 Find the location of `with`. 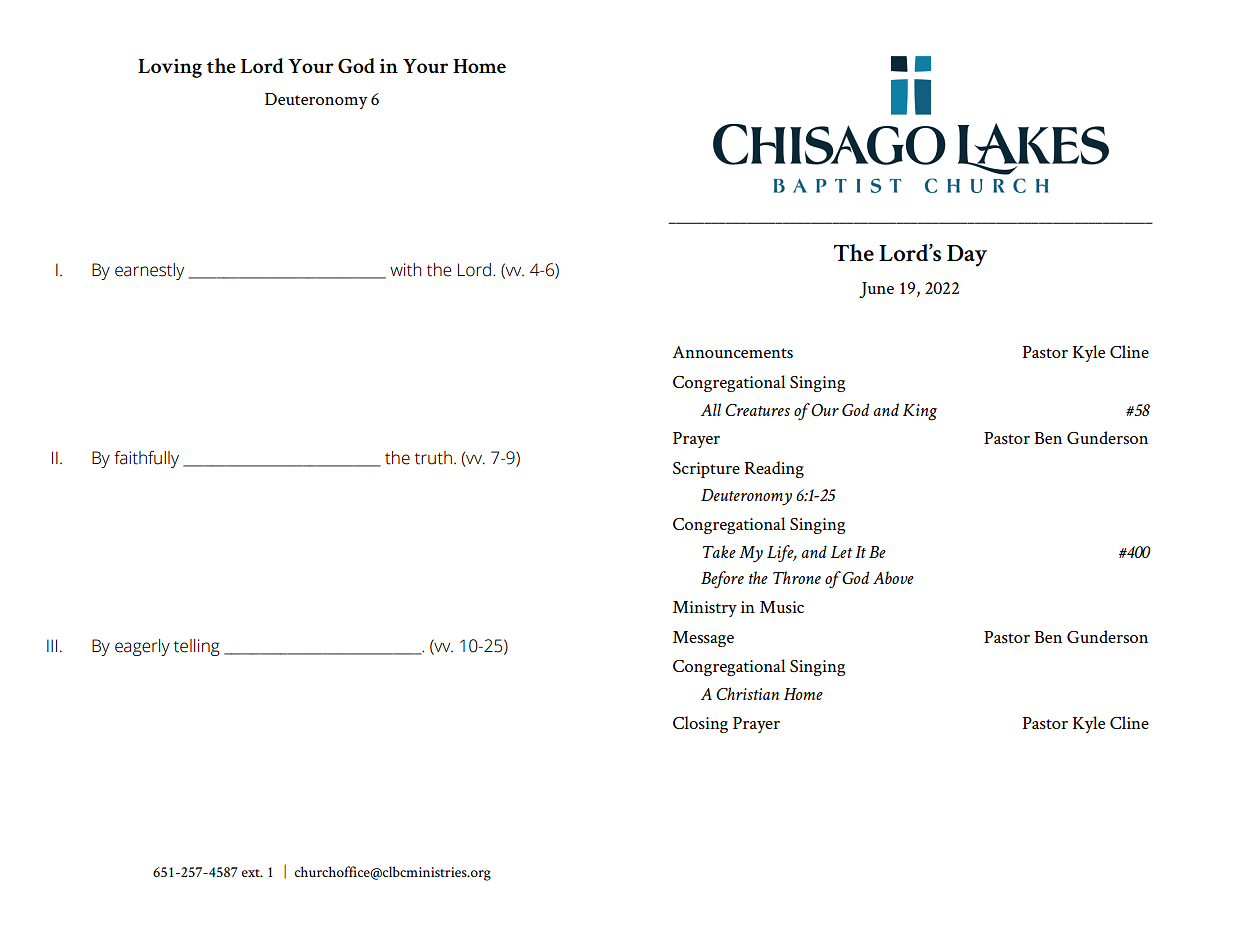

with is located at coordinates (405, 270).
